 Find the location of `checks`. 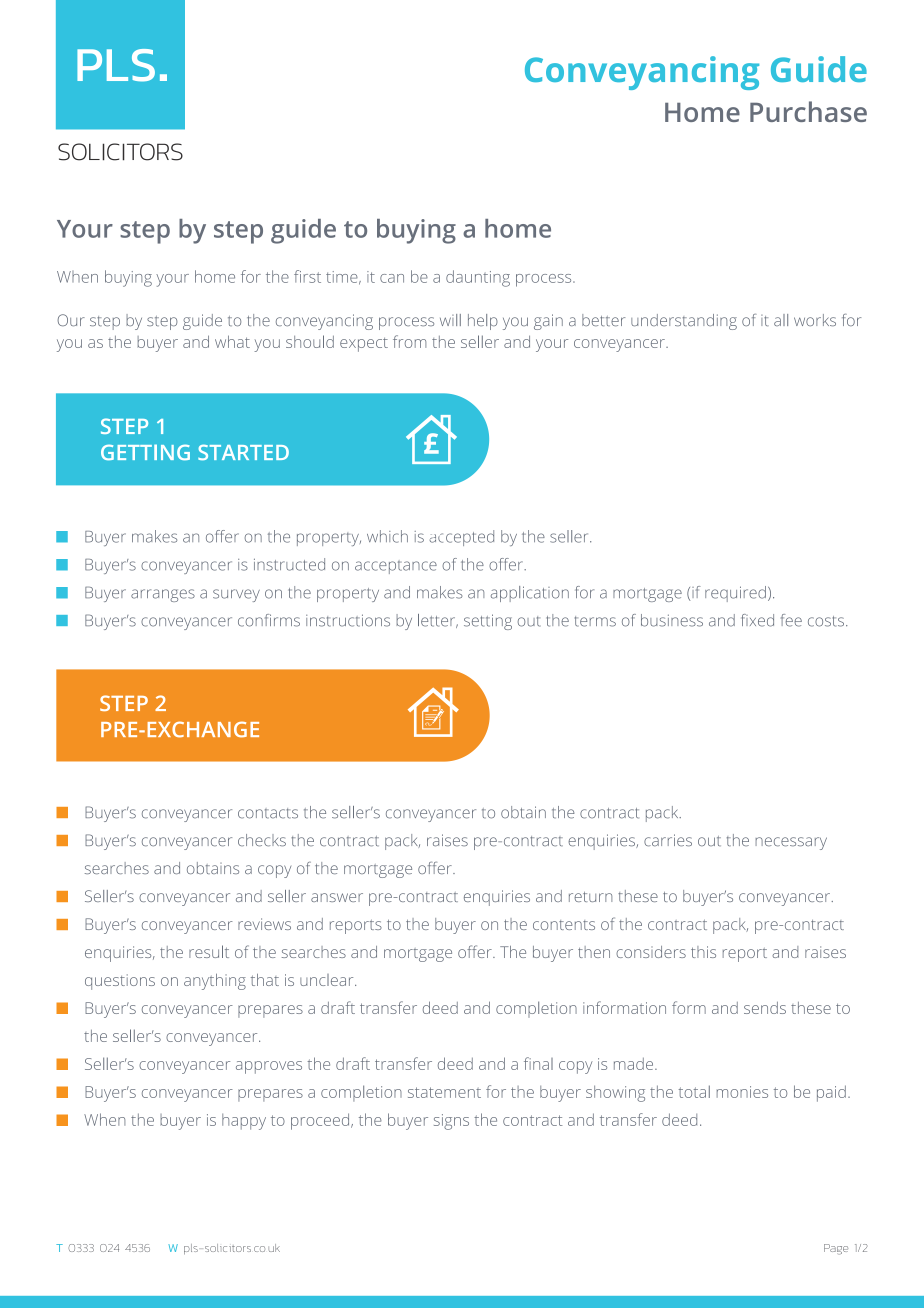

checks is located at coordinates (262, 840).
